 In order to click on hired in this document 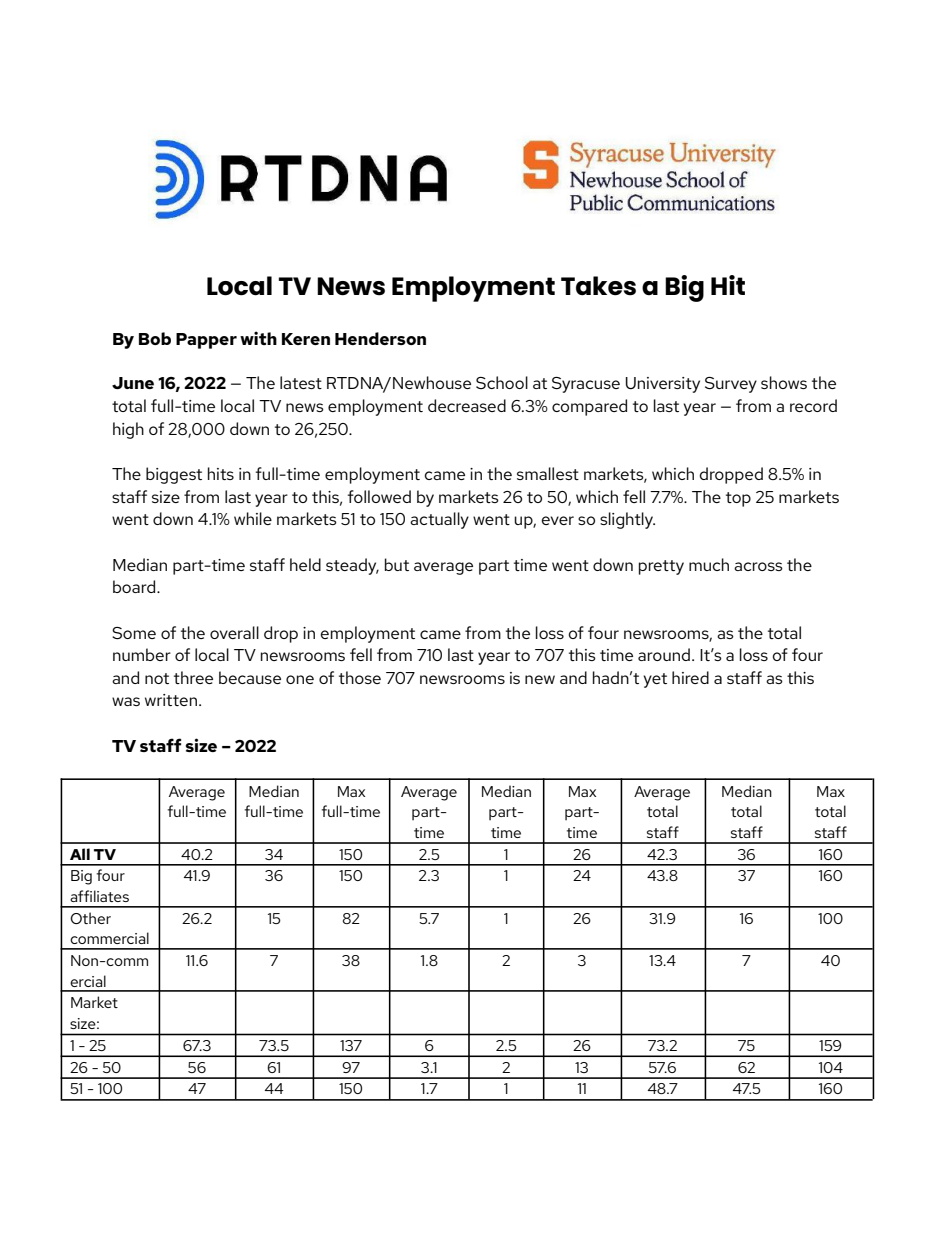, I will do `click(690, 677)`.
